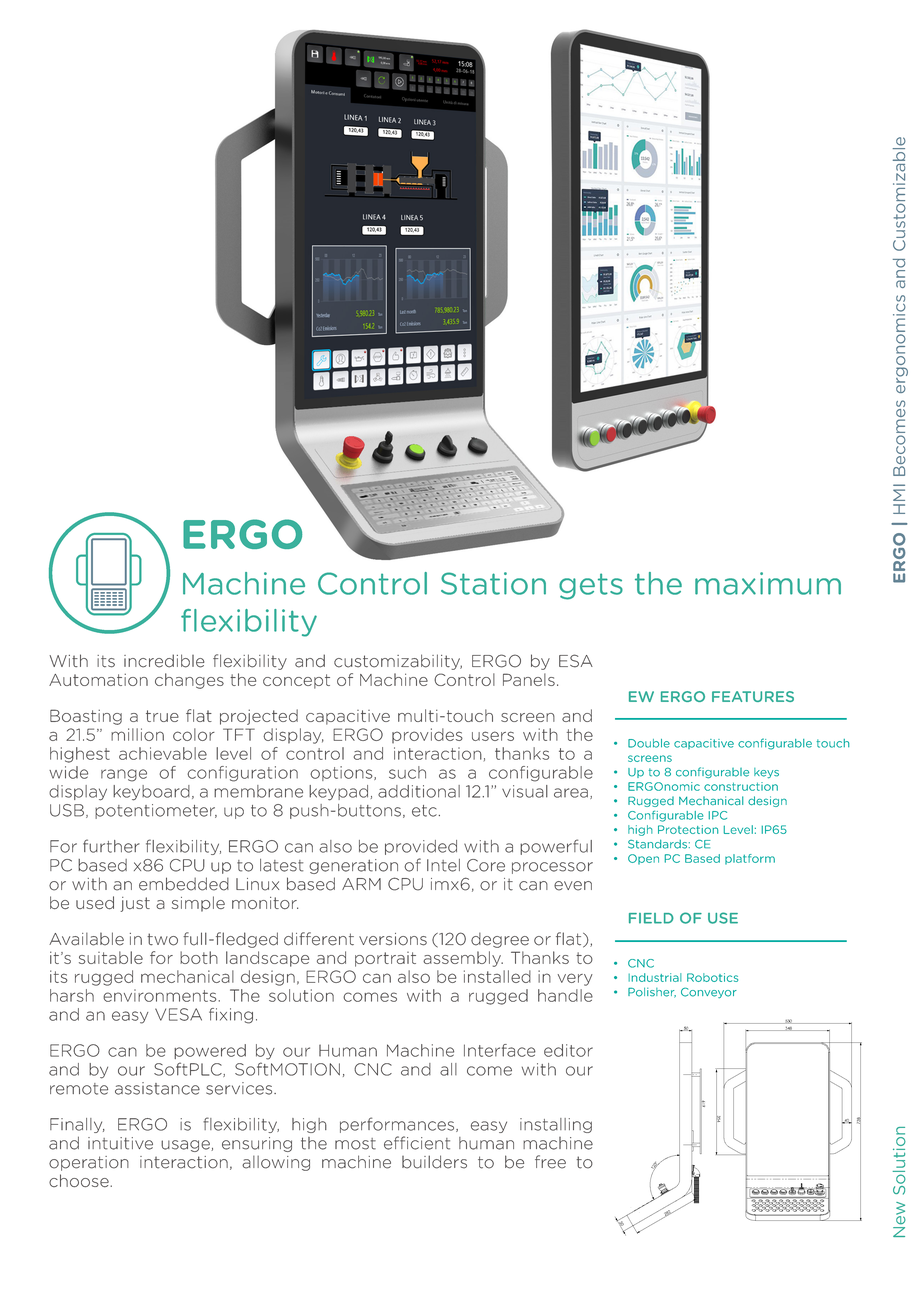  Describe the element at coordinates (443, 865) in the page. I see `Intel` at that location.
